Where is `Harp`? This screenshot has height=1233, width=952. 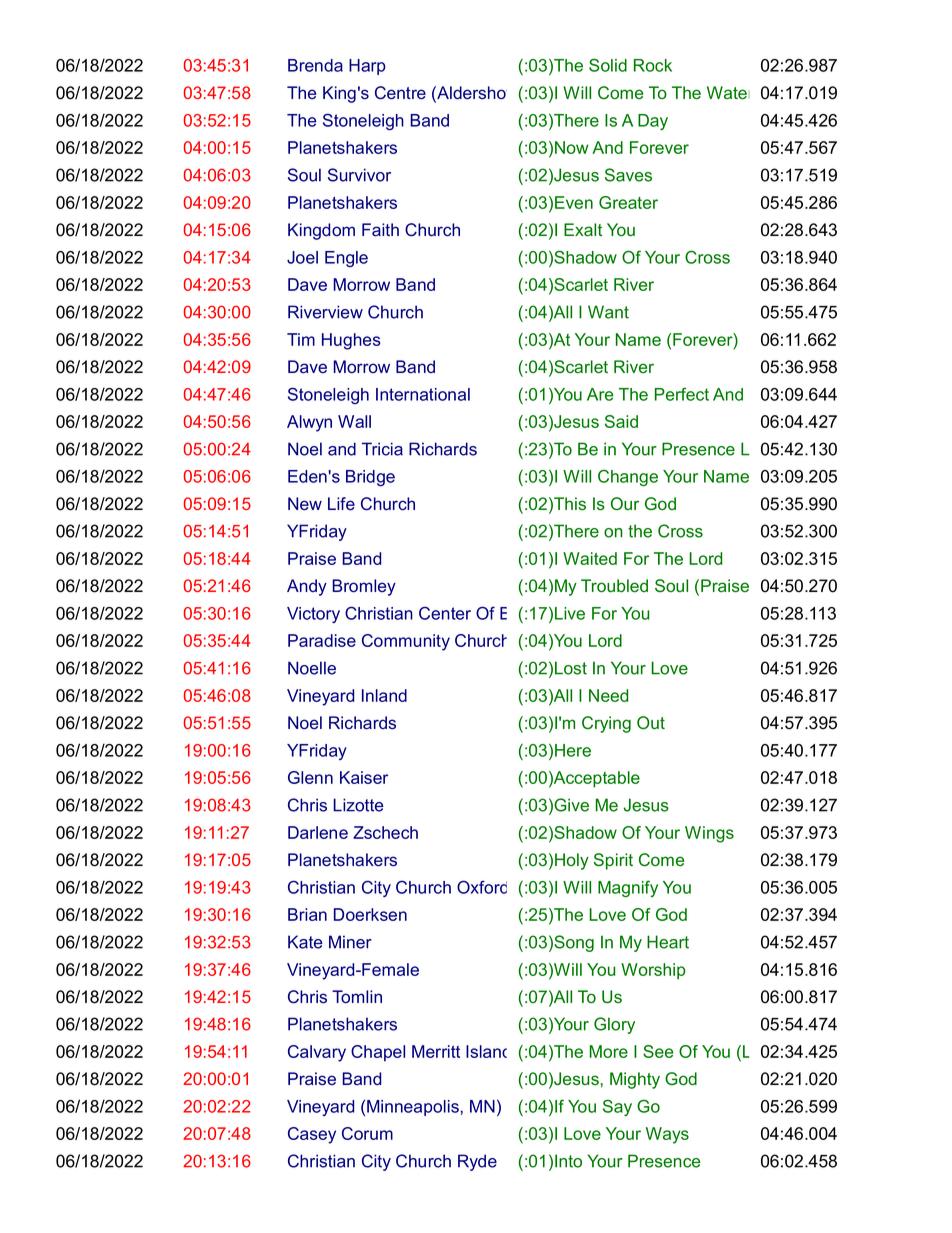
Harp is located at coordinates (367, 67).
